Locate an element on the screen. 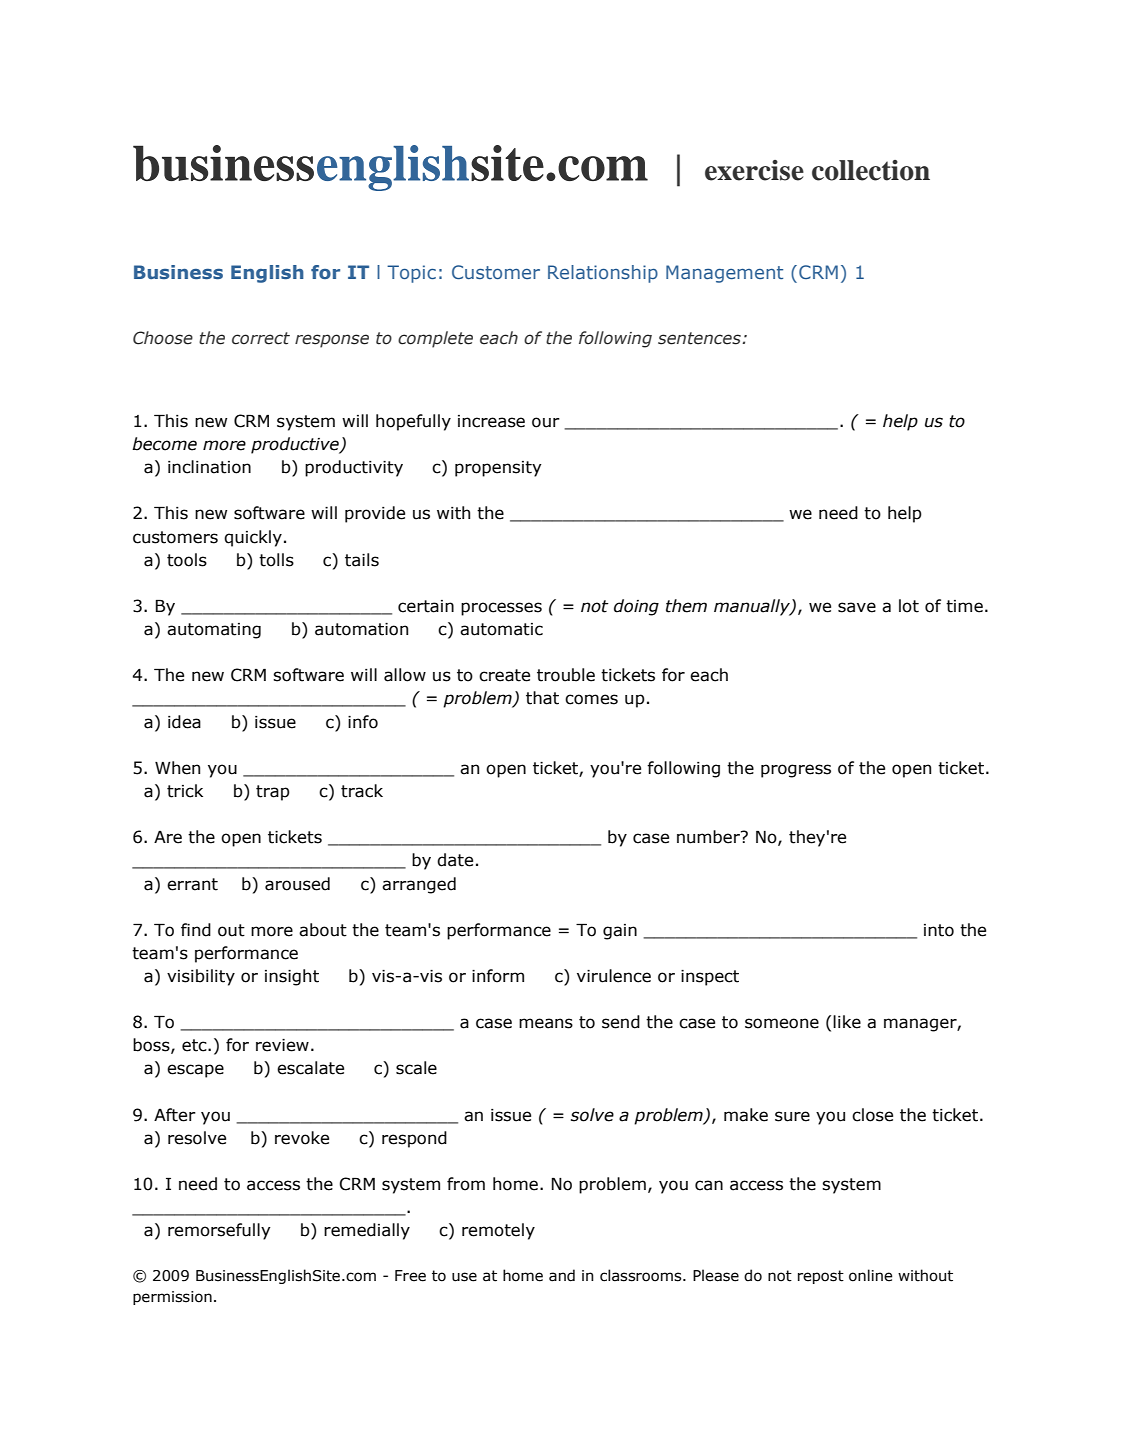 The image size is (1125, 1456). productive is located at coordinates (296, 445).
